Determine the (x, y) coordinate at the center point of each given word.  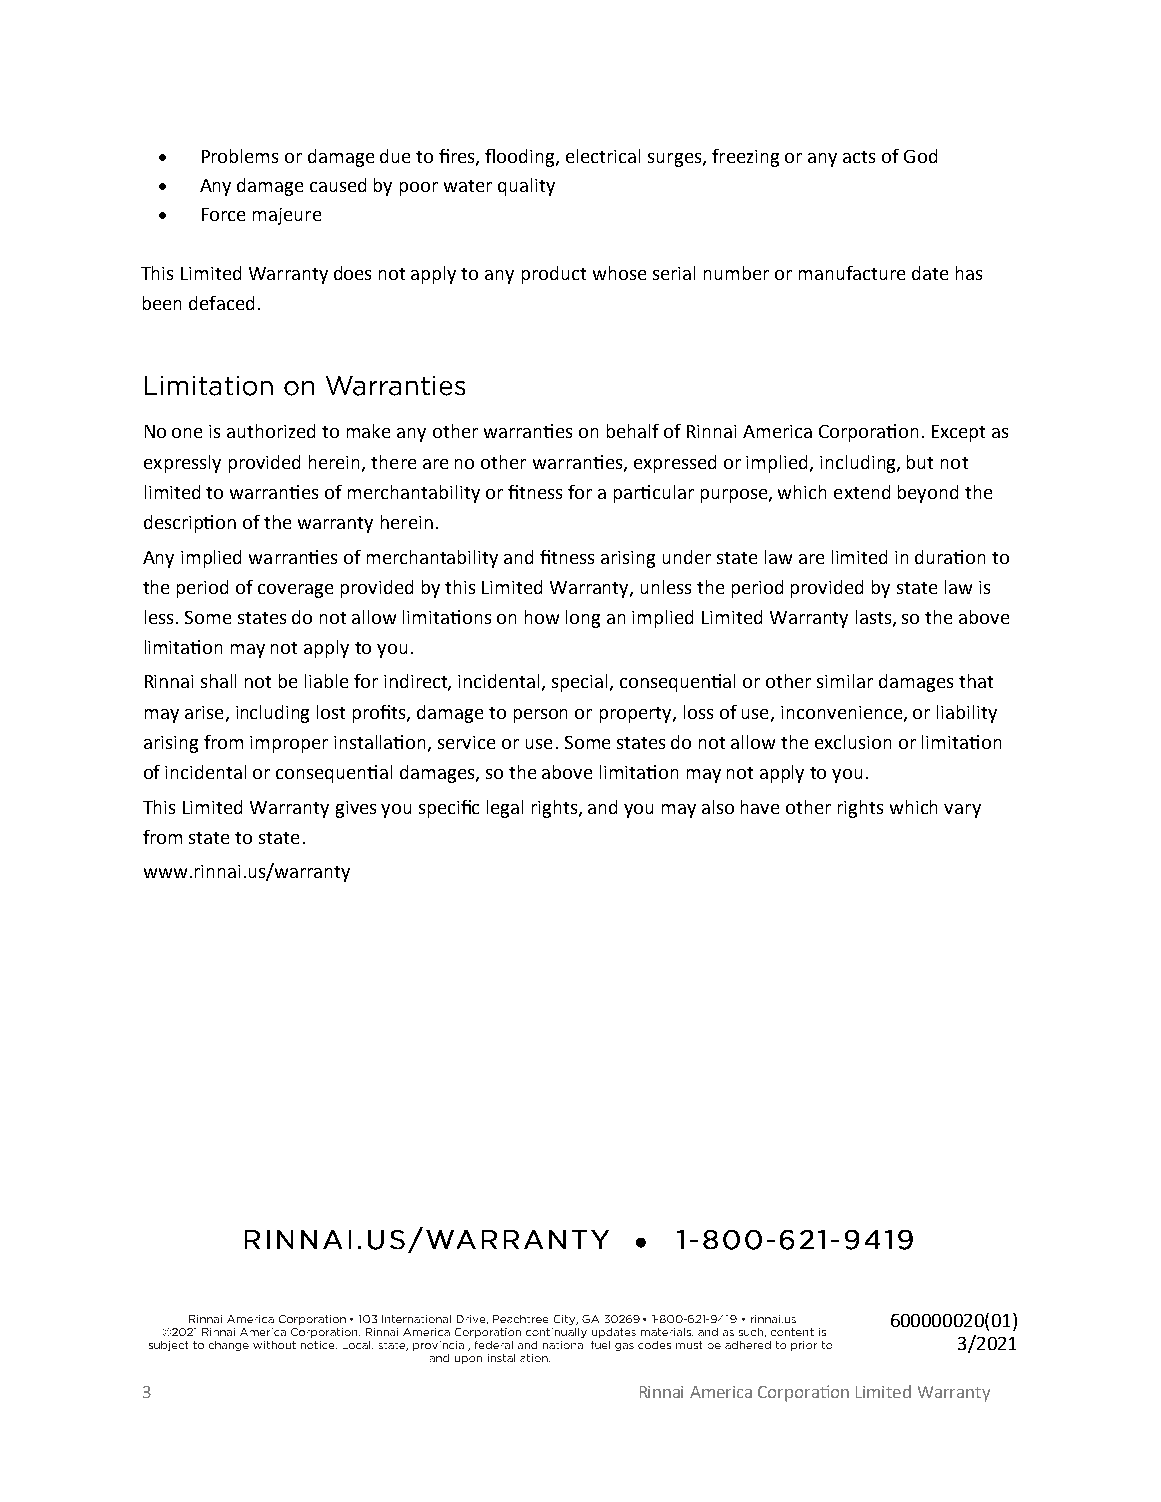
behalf (633, 431)
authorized (271, 431)
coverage (295, 591)
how (542, 617)
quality (526, 187)
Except (958, 433)
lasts (875, 618)
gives (356, 809)
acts (859, 157)
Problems (240, 156)
